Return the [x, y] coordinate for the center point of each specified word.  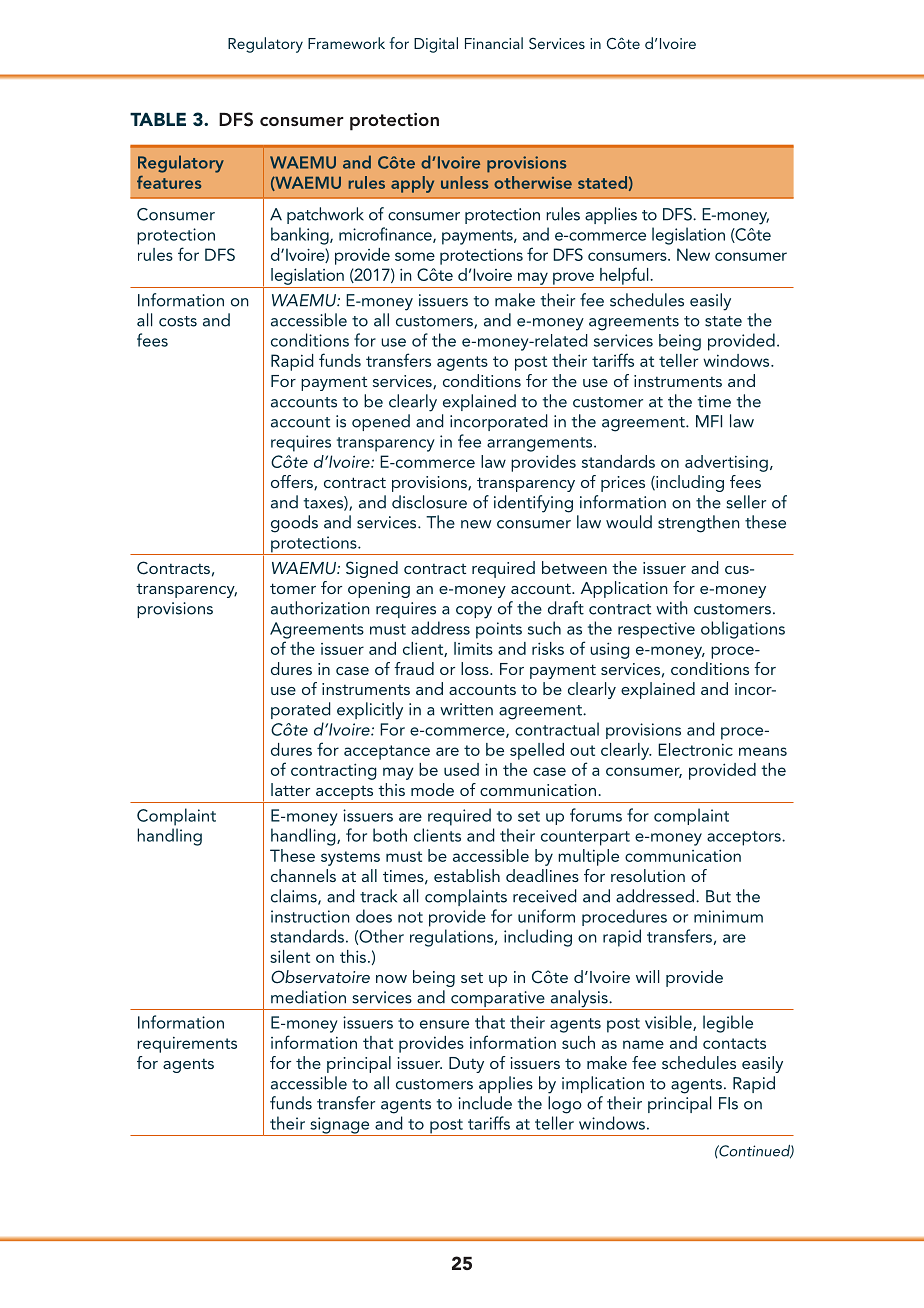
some [415, 256]
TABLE [158, 119]
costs [178, 321]
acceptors [745, 838]
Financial [494, 43]
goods [294, 524]
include [485, 1103]
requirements [187, 1045]
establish [467, 875]
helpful [625, 276]
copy [474, 612]
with [672, 608]
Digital [436, 45]
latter [290, 789]
